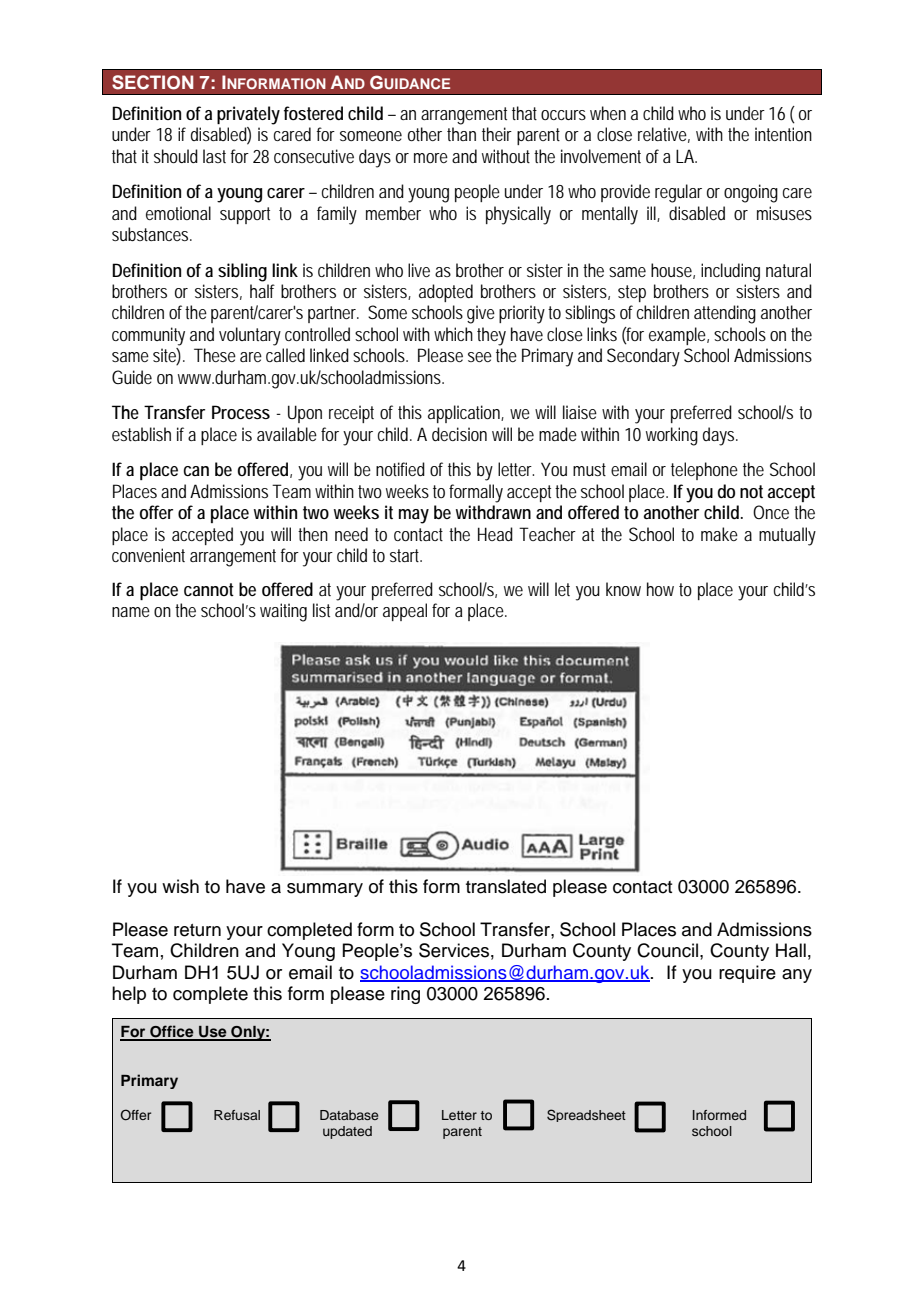 The width and height of the screenshot is (924, 1308). What do you see at coordinates (248, 115) in the screenshot?
I see `privately` at bounding box center [248, 115].
